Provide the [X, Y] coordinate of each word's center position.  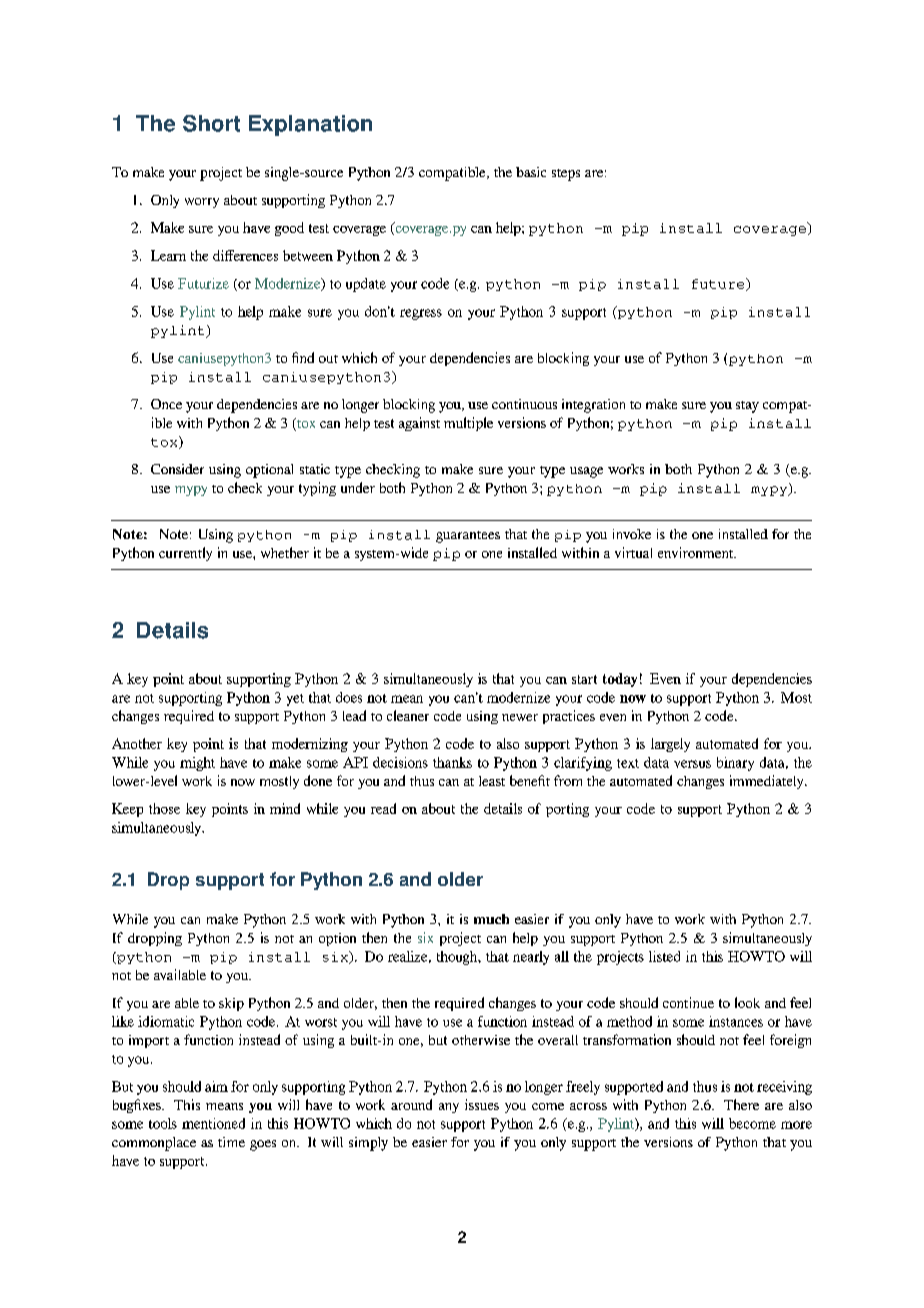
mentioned [213, 1123]
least [492, 781]
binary [735, 764]
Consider [177, 469]
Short [211, 123]
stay [747, 407]
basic [531, 172]
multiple [468, 424]
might [197, 764]
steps [566, 175]
